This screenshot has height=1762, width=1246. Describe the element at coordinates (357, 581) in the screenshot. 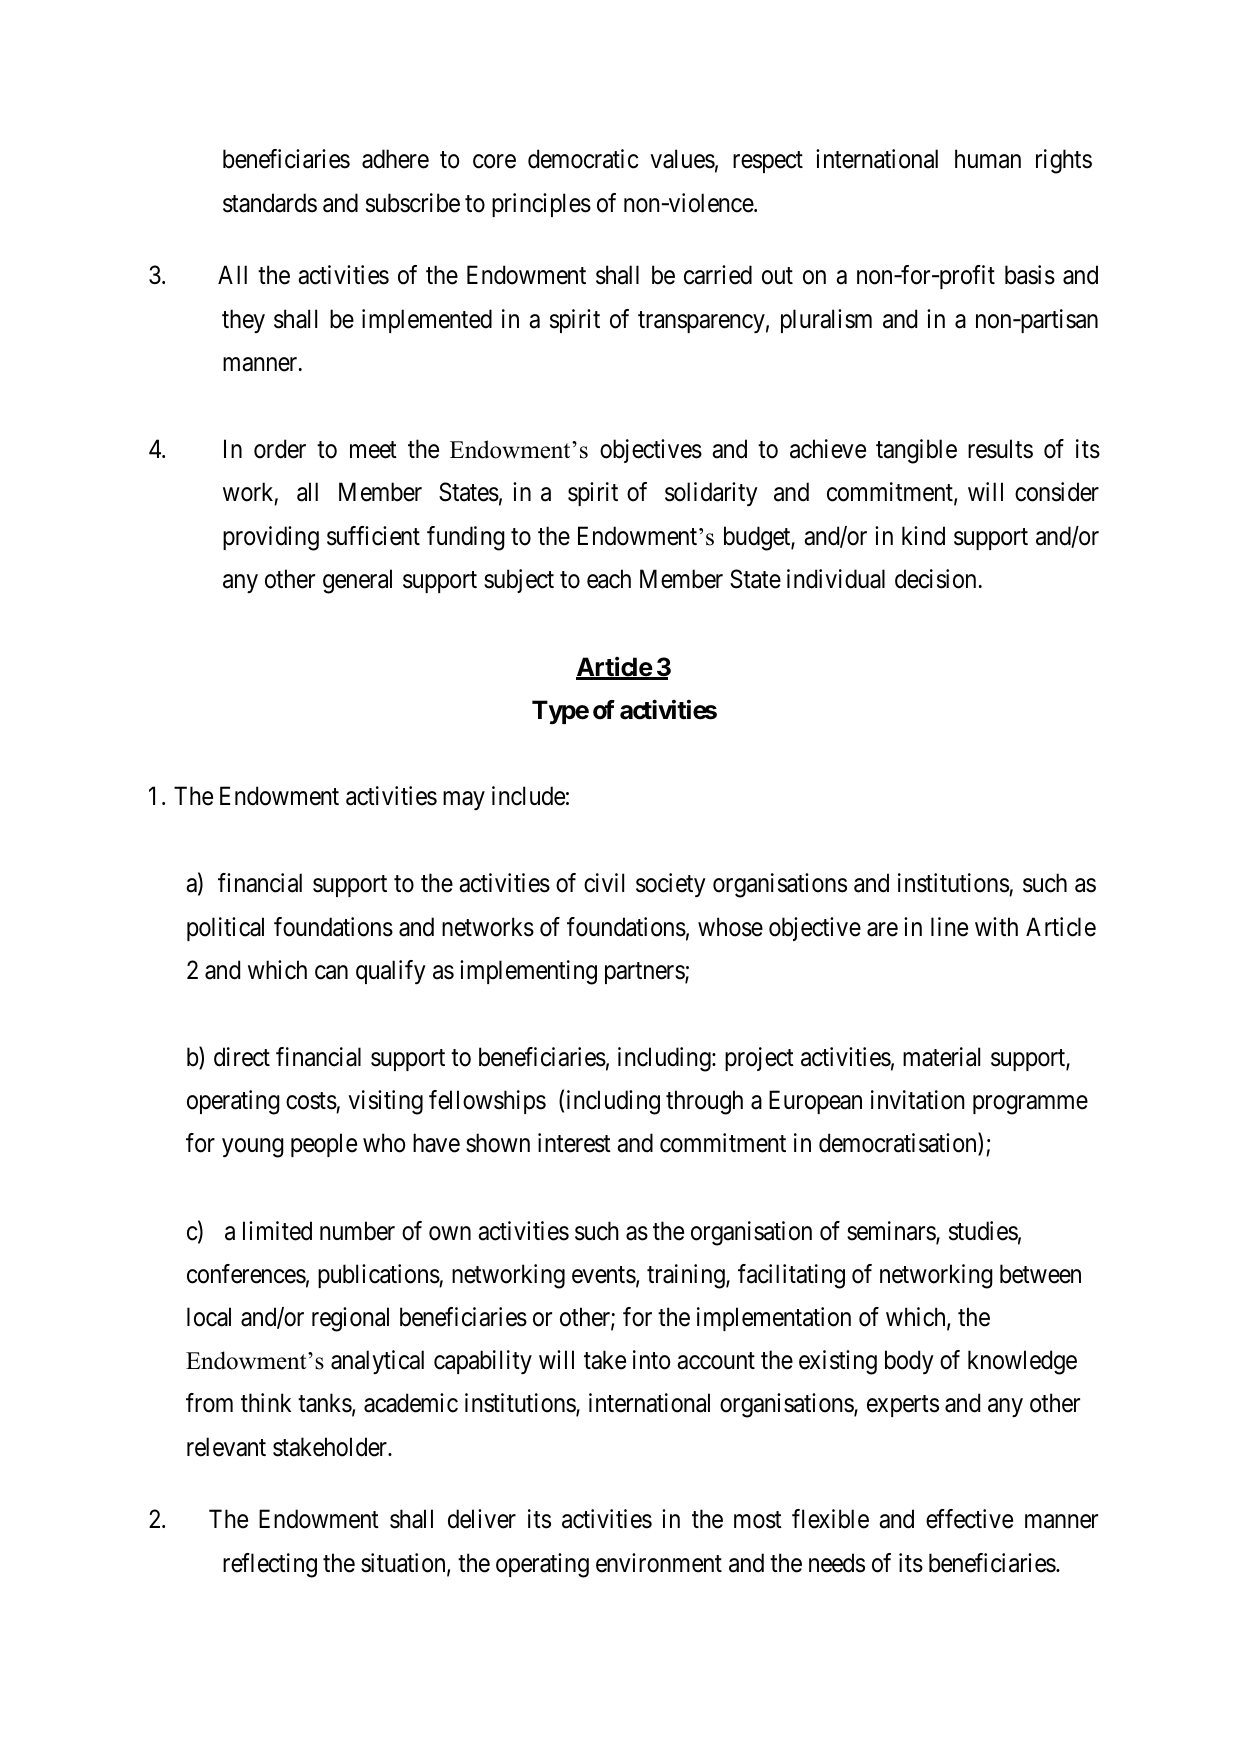

I see `general` at that location.
